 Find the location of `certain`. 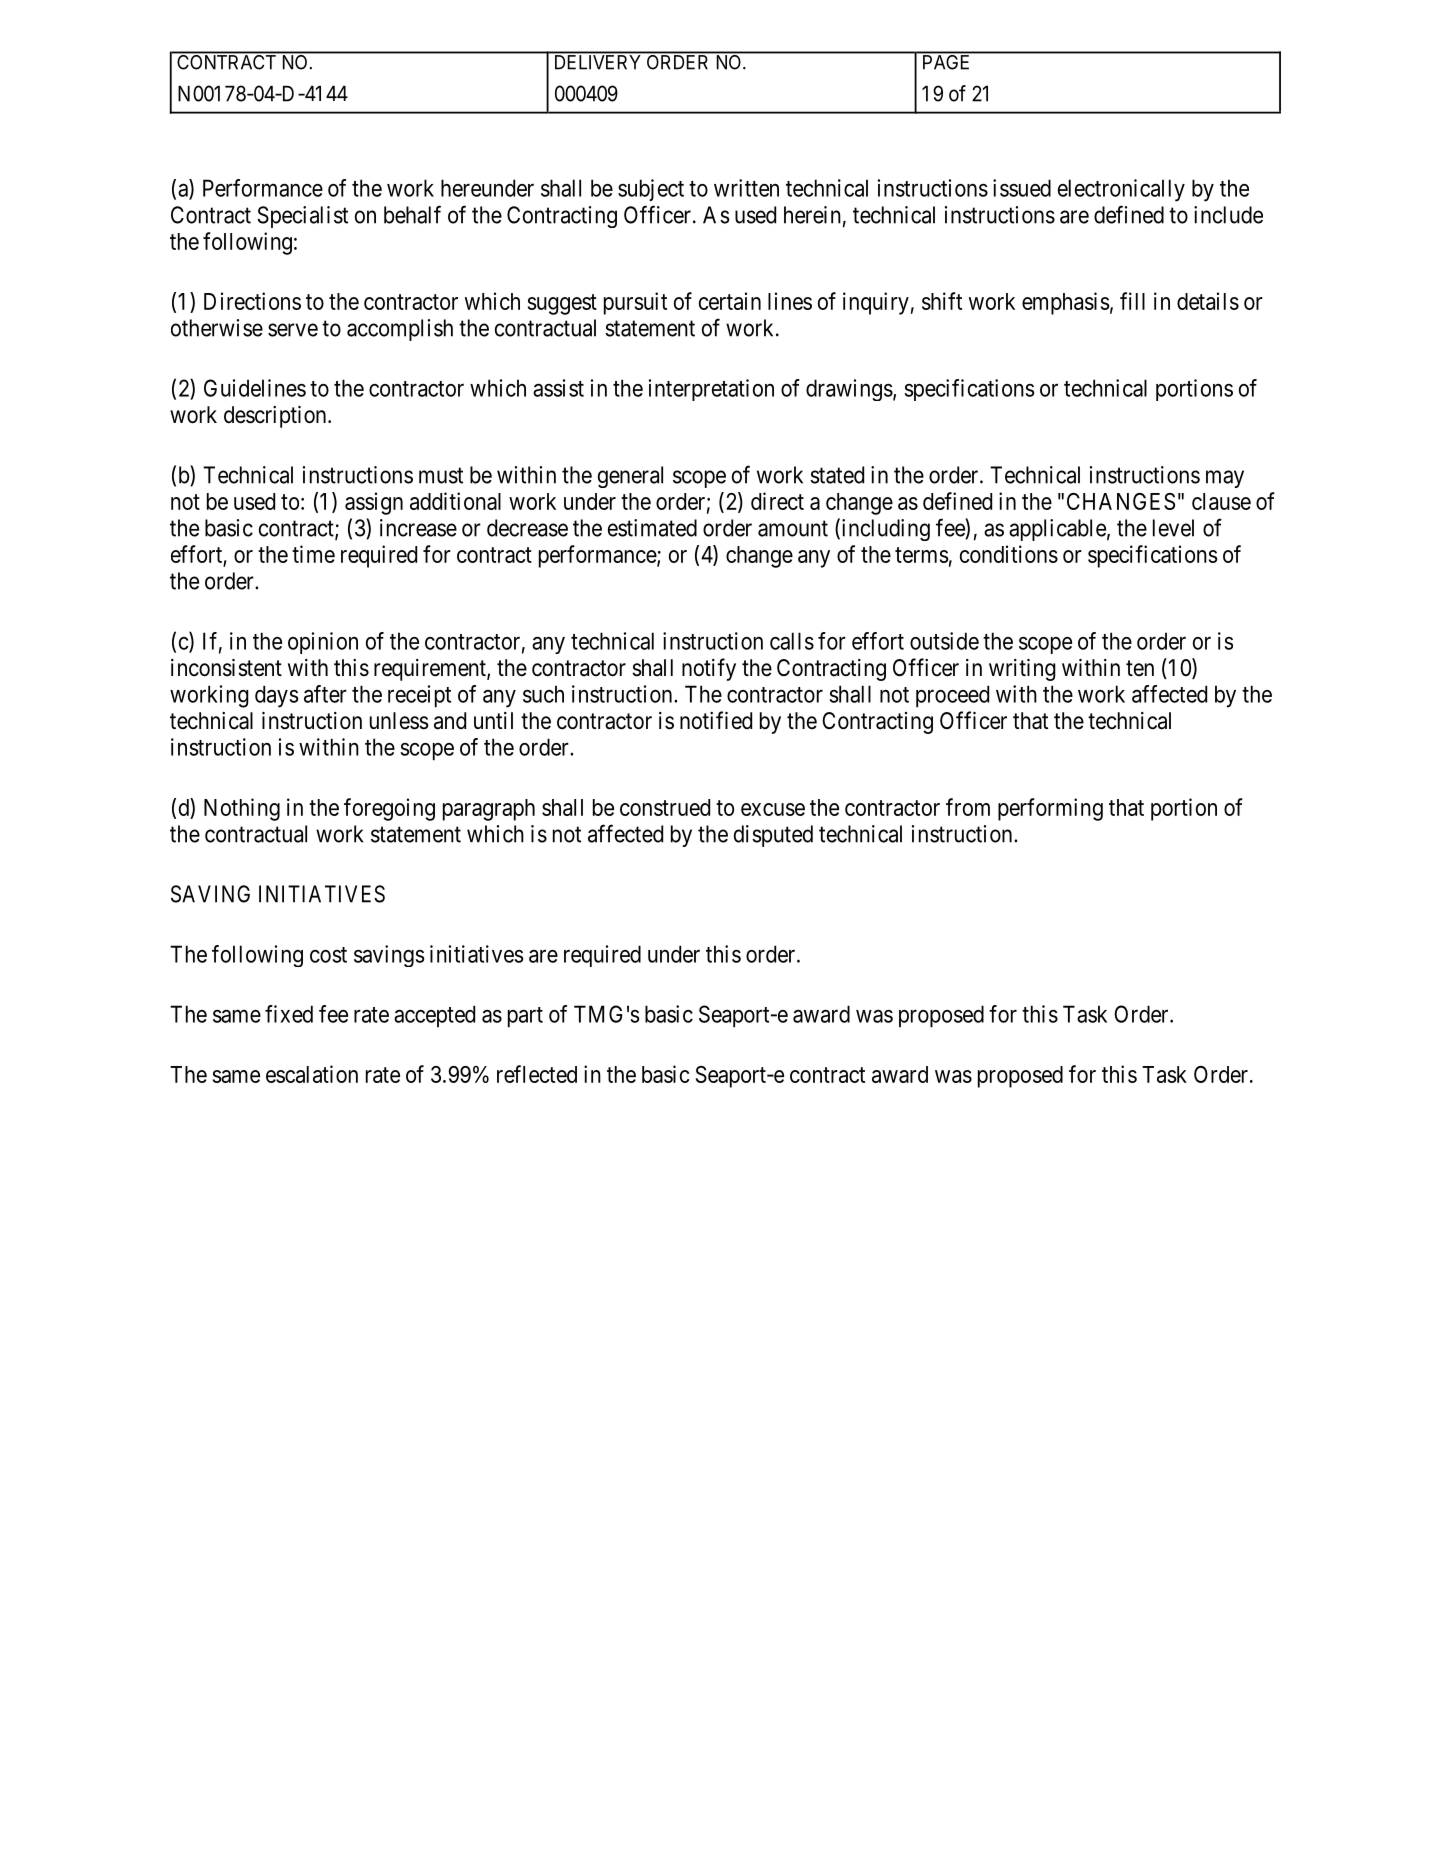

certain is located at coordinates (730, 301).
